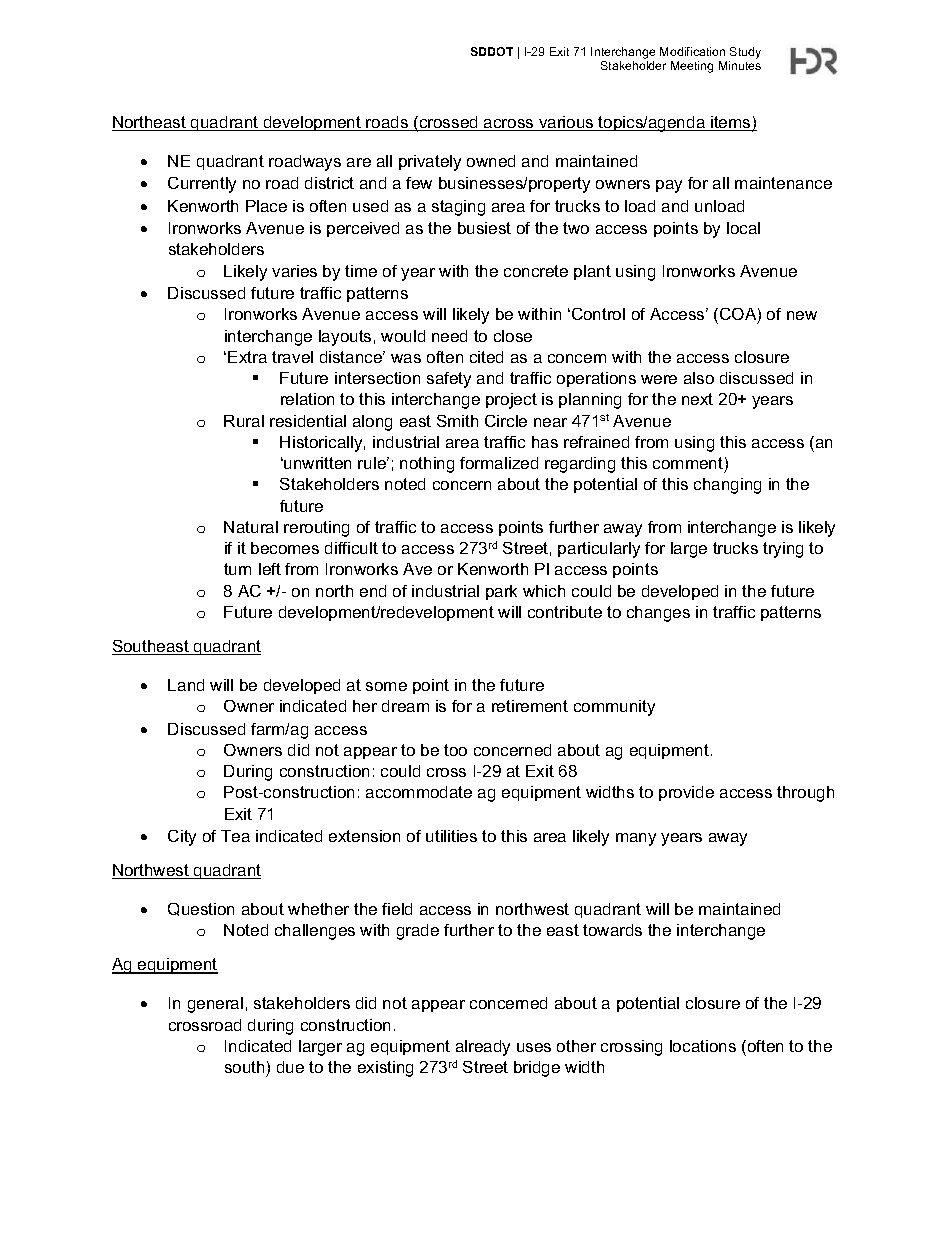 The image size is (952, 1233). What do you see at coordinates (566, 123) in the page?
I see `various` at bounding box center [566, 123].
